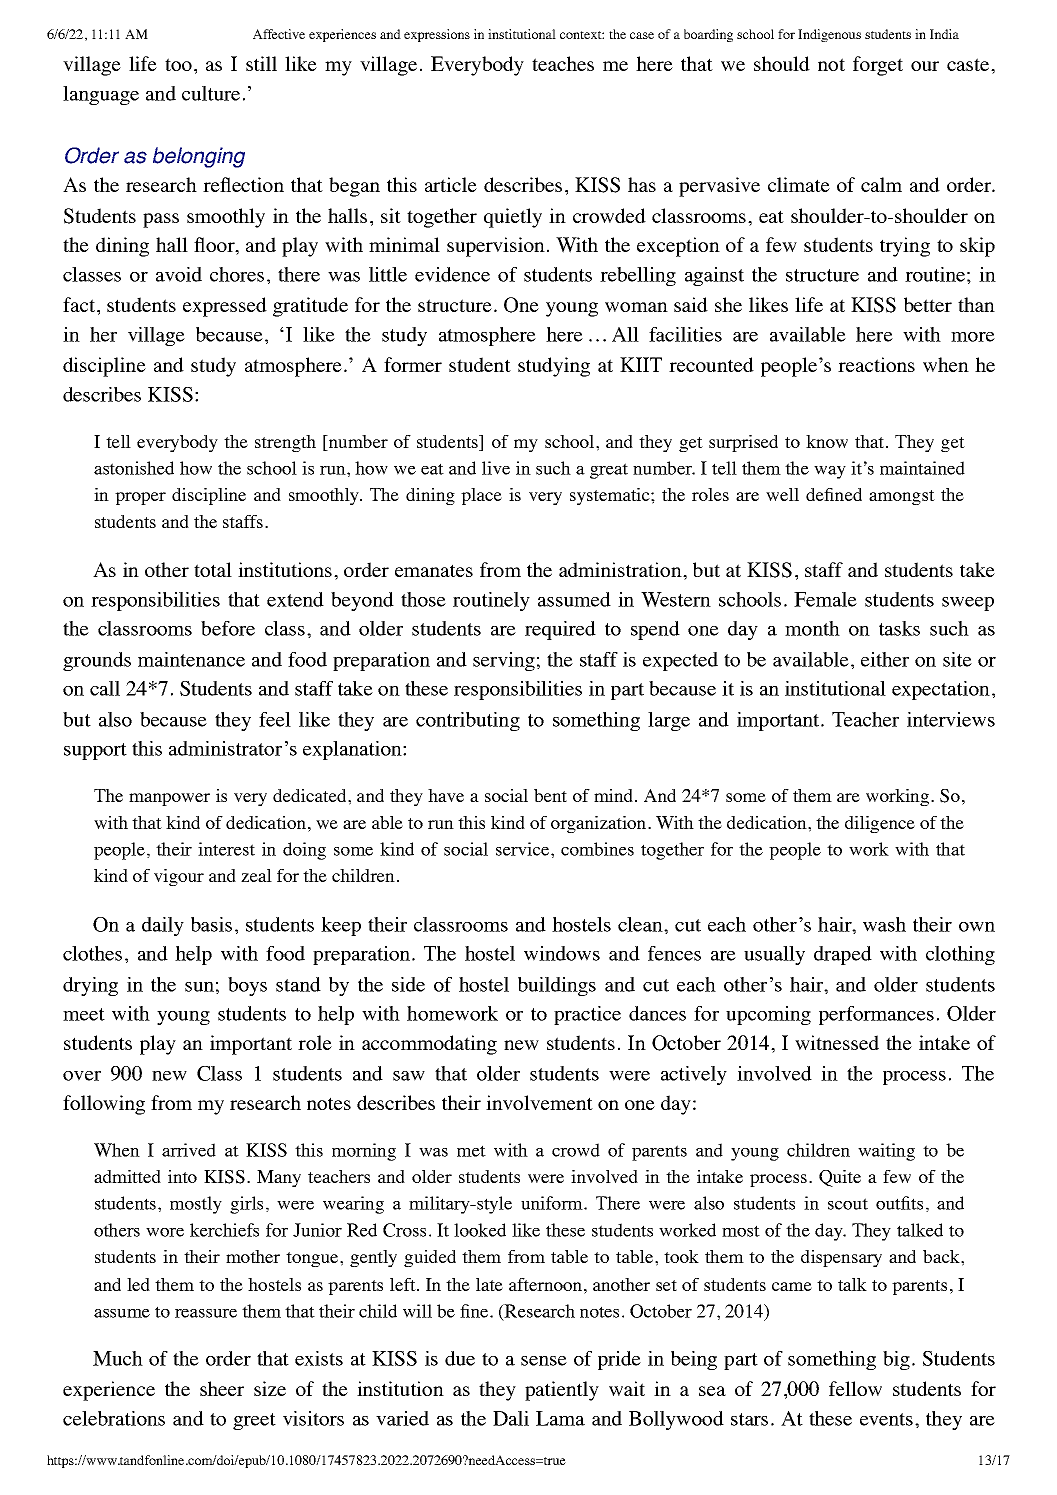 This page has width=1057, height=1495. Describe the element at coordinates (539, 1102) in the page. I see `involvement` at that location.
